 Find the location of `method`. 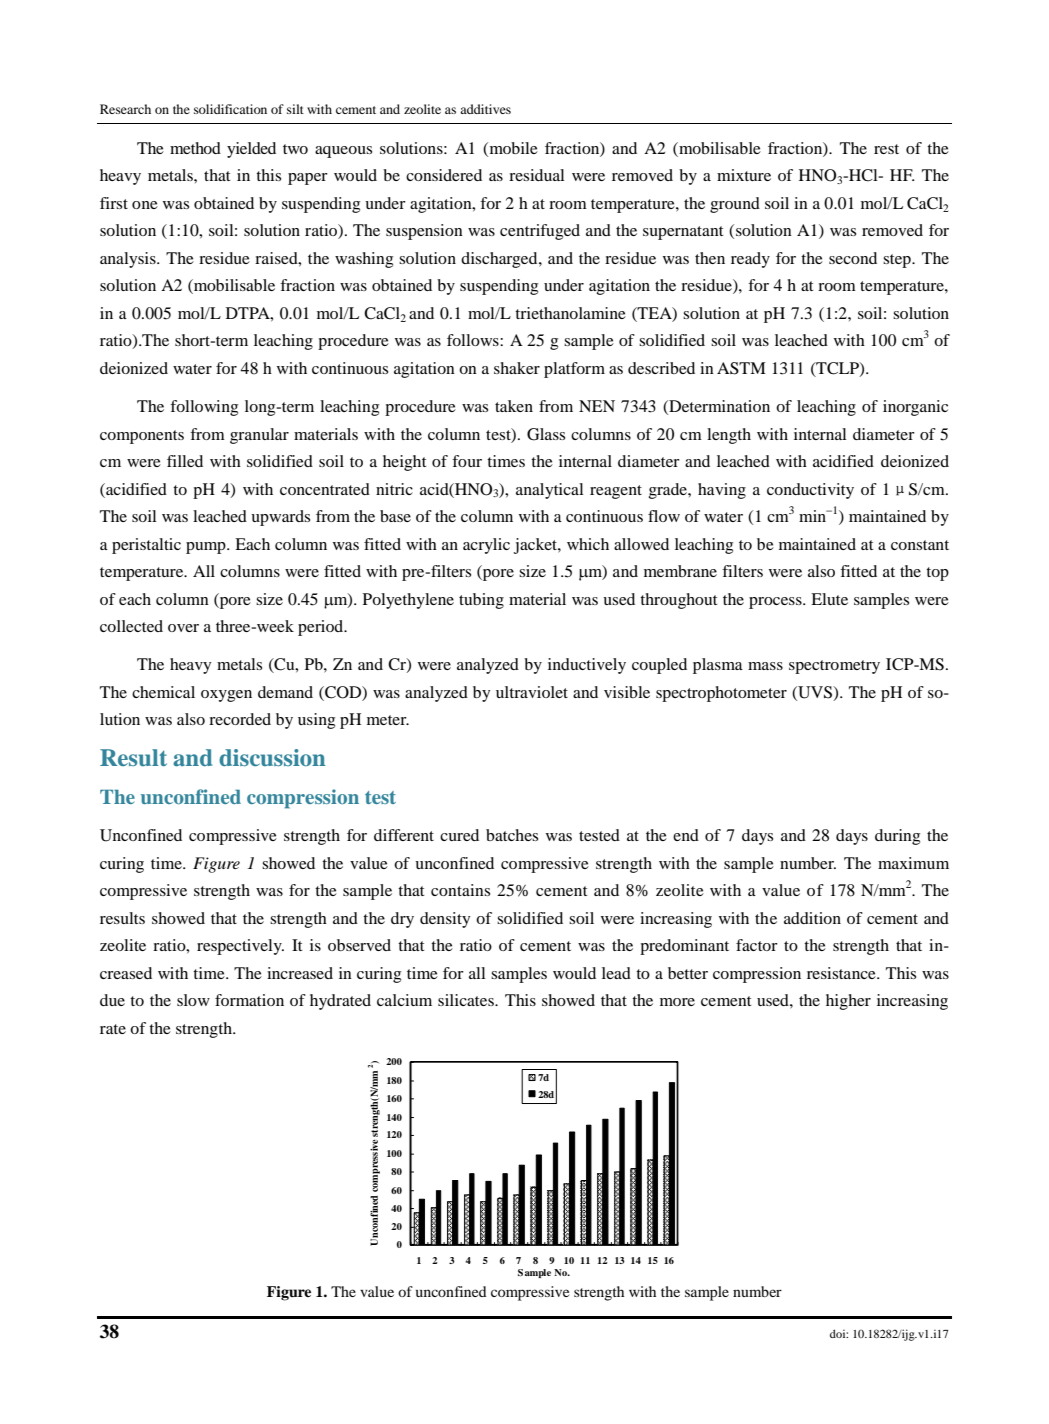

method is located at coordinates (195, 148).
